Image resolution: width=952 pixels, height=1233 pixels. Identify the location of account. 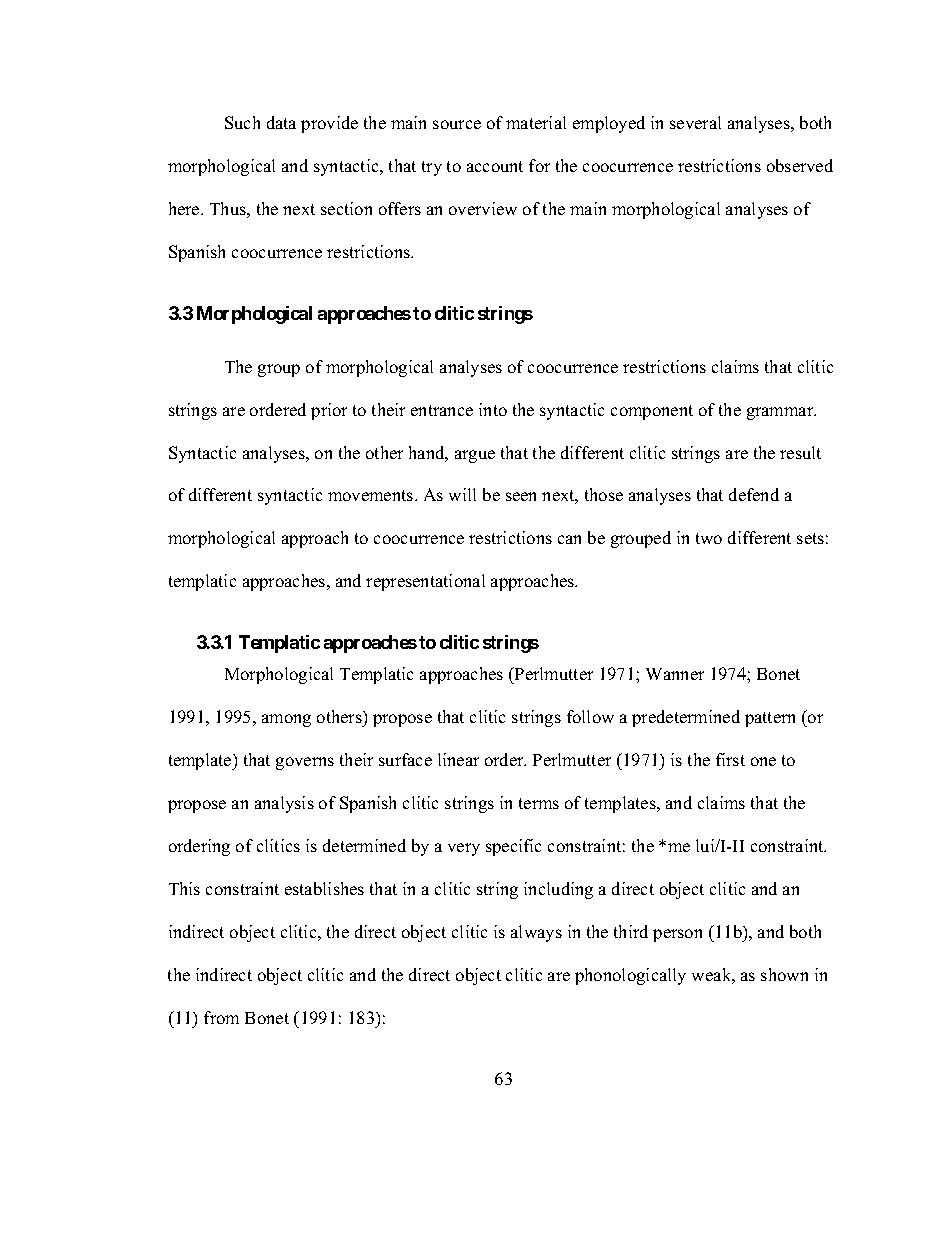
(495, 166).
